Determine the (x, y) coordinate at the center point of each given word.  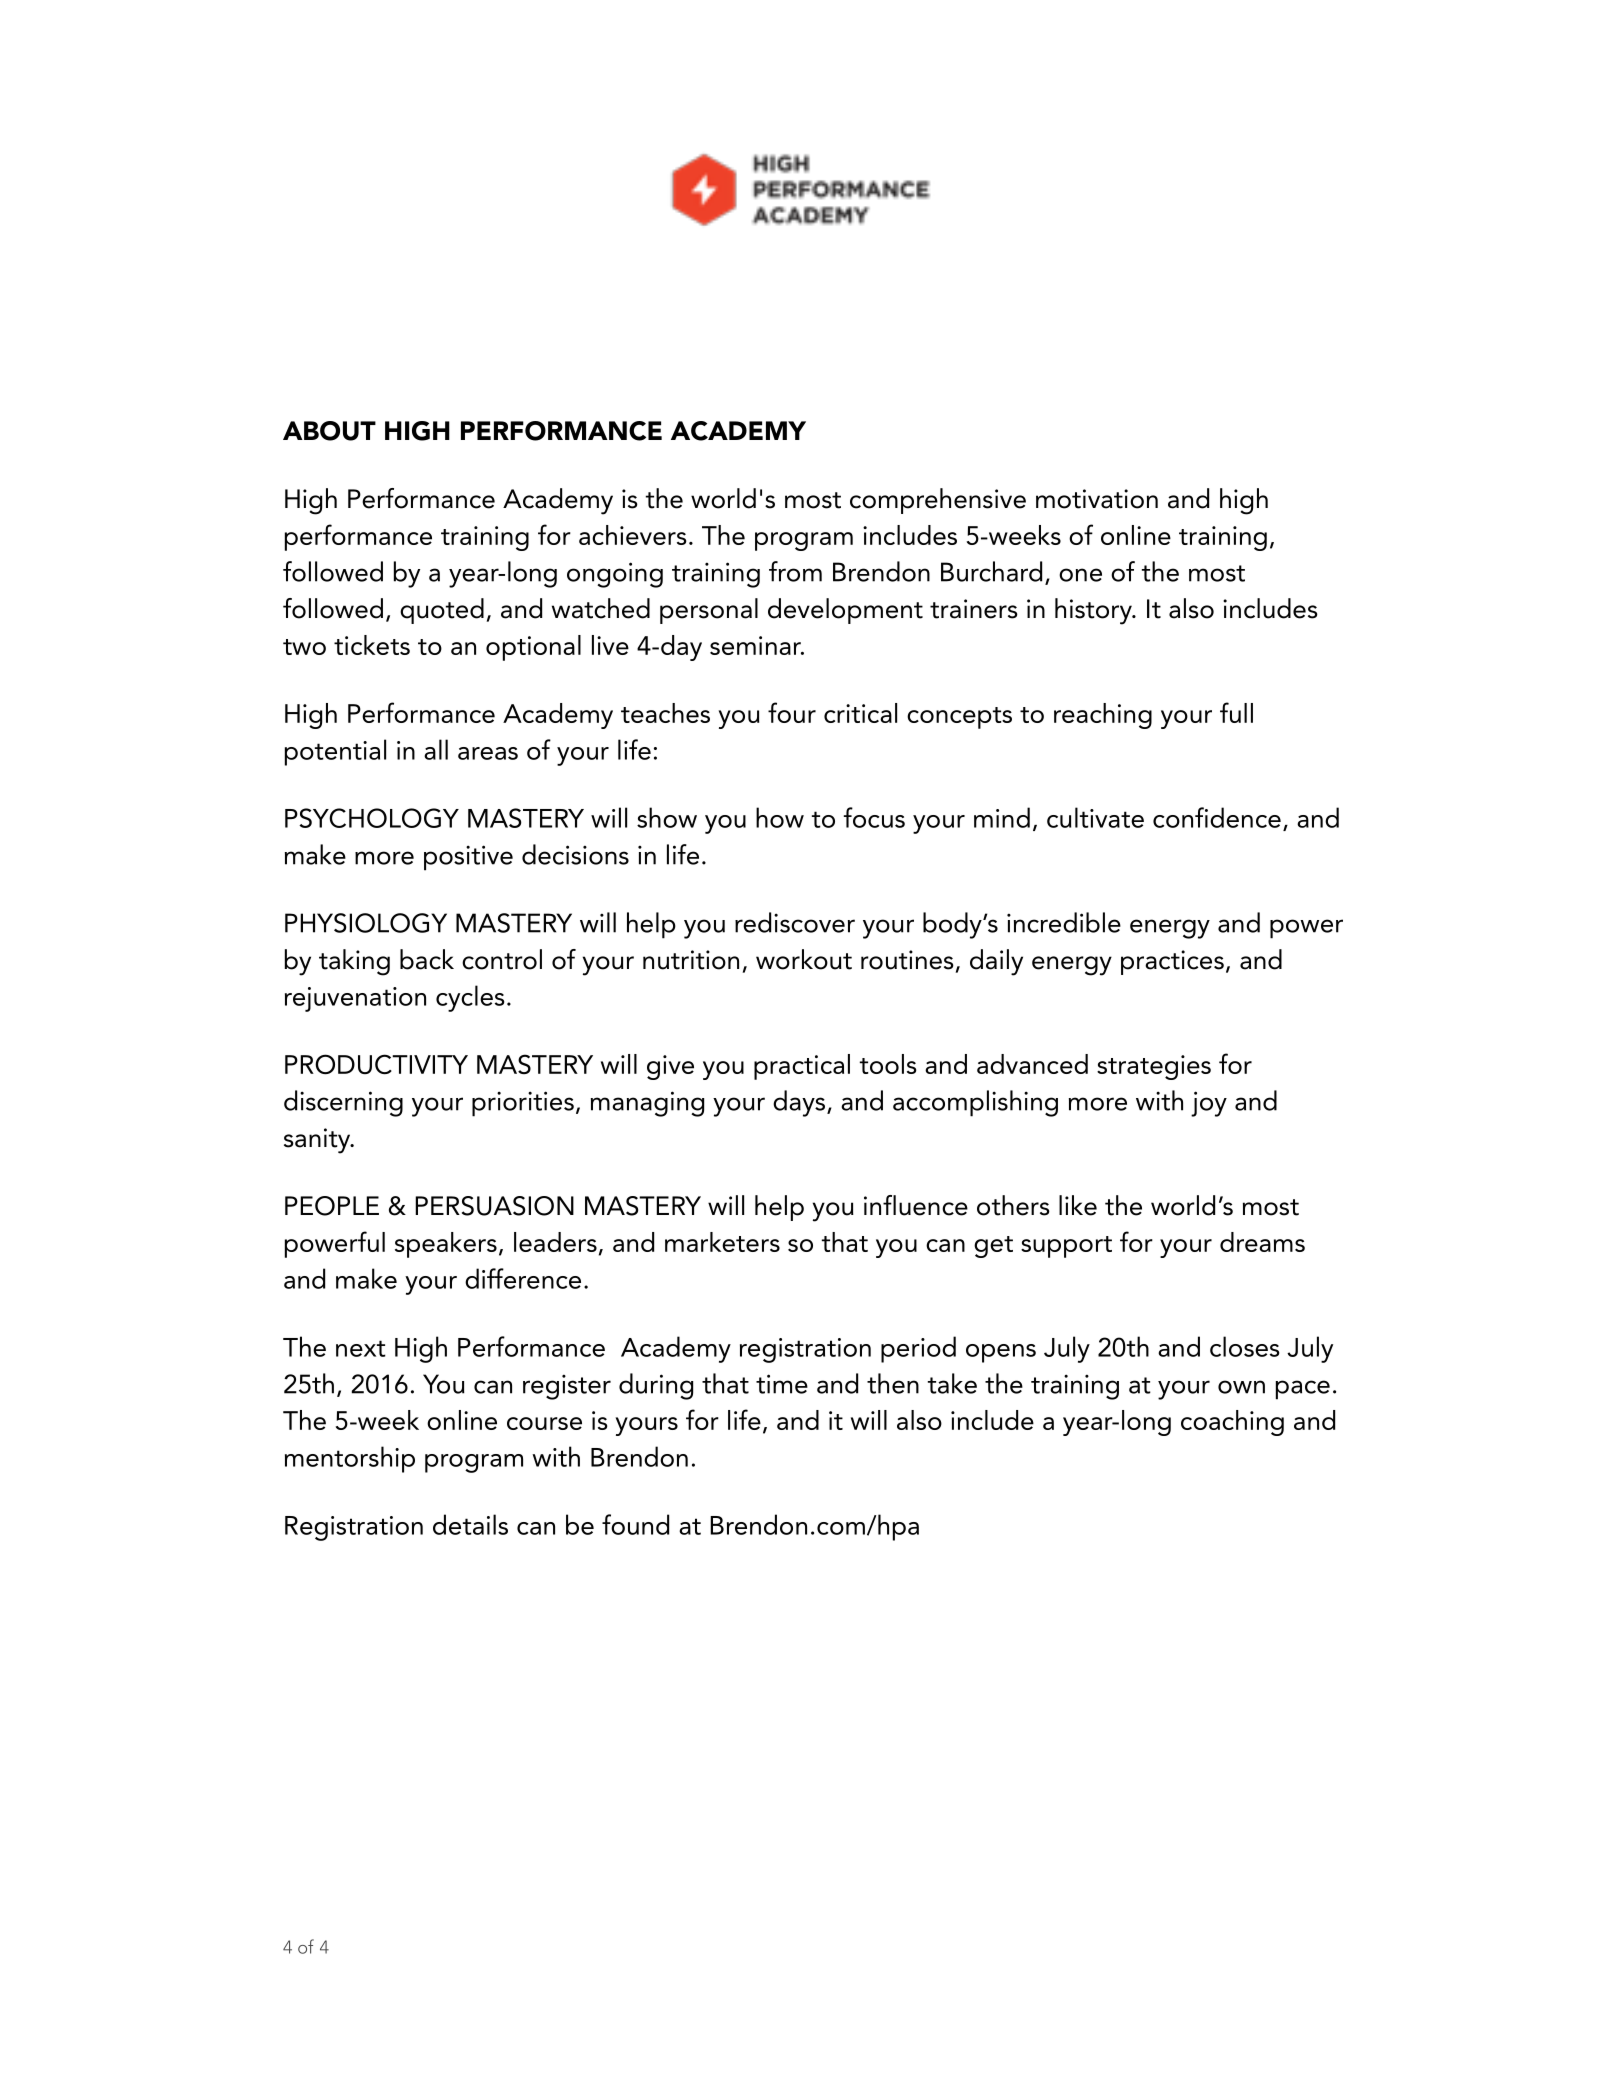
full (1236, 712)
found (635, 1524)
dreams (1262, 1242)
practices (1172, 962)
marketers (722, 1242)
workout (804, 959)
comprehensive (938, 501)
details (470, 1524)
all (436, 749)
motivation (1097, 499)
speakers (446, 1245)
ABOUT (329, 431)
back (427, 959)
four (792, 712)
